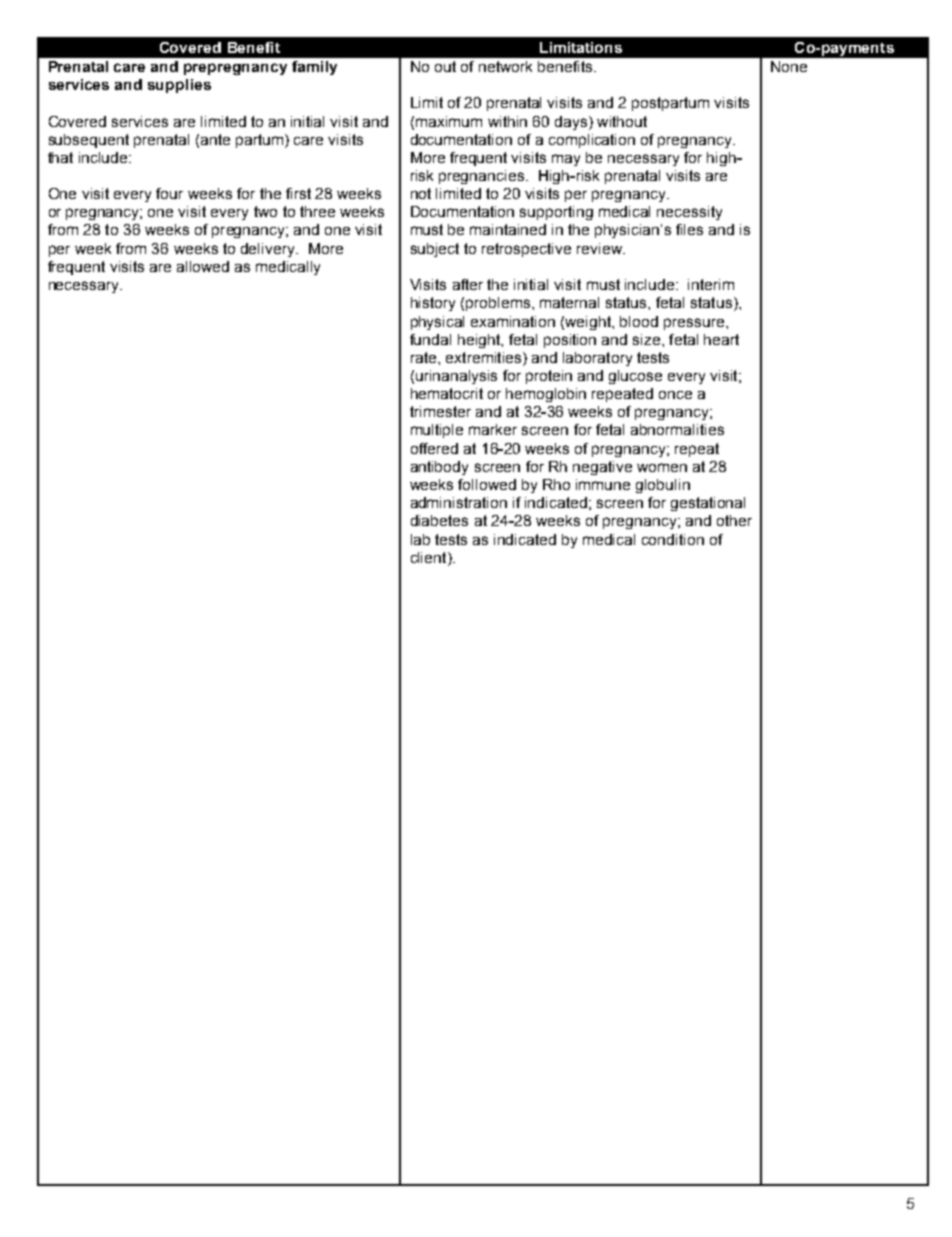 The width and height of the image is (952, 1237). What do you see at coordinates (639, 321) in the image?
I see `blood` at bounding box center [639, 321].
